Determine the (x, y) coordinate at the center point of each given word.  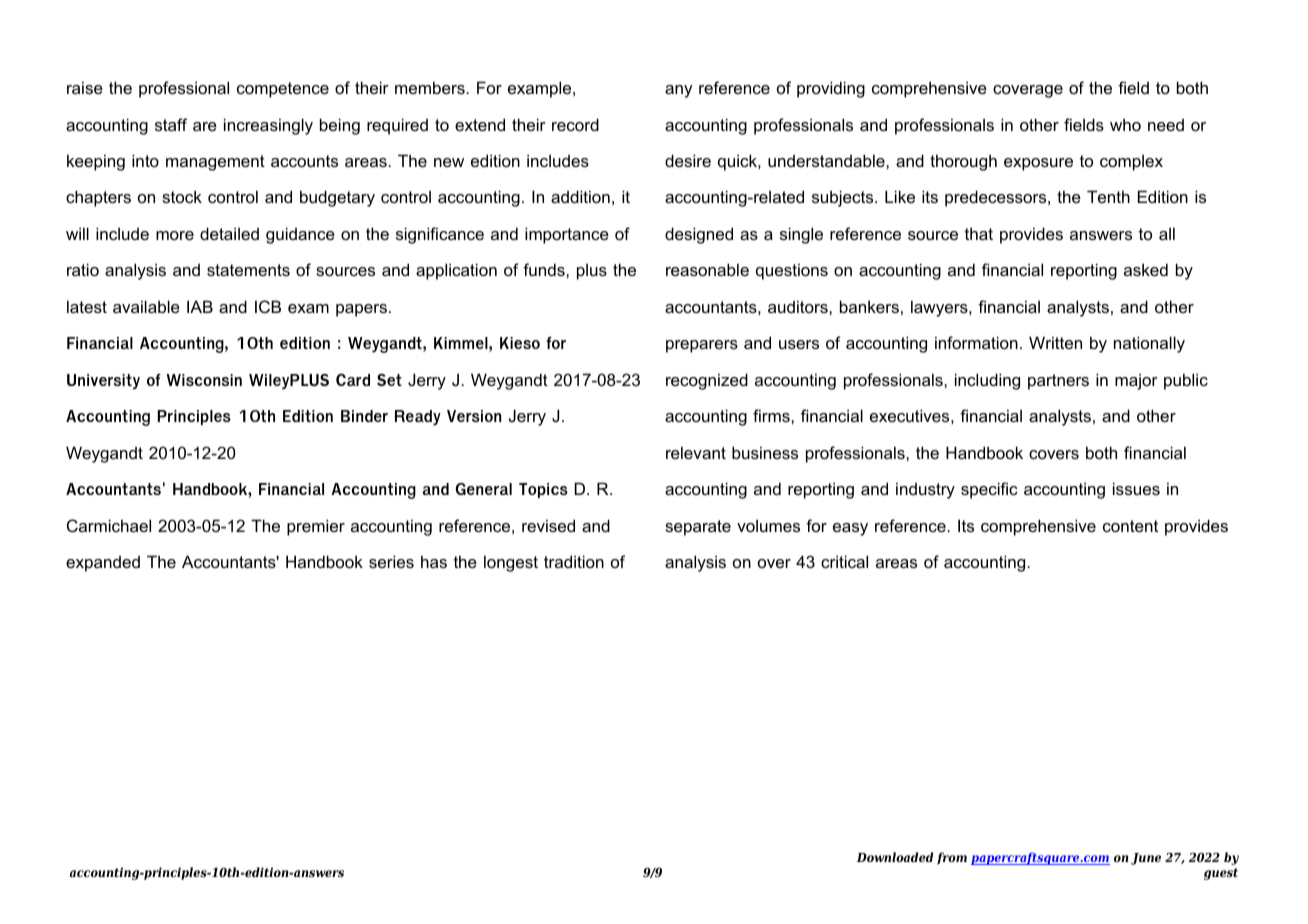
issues (1136, 488)
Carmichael (109, 525)
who (1125, 124)
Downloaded (895, 857)
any (679, 91)
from (952, 858)
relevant (696, 452)
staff (171, 124)
